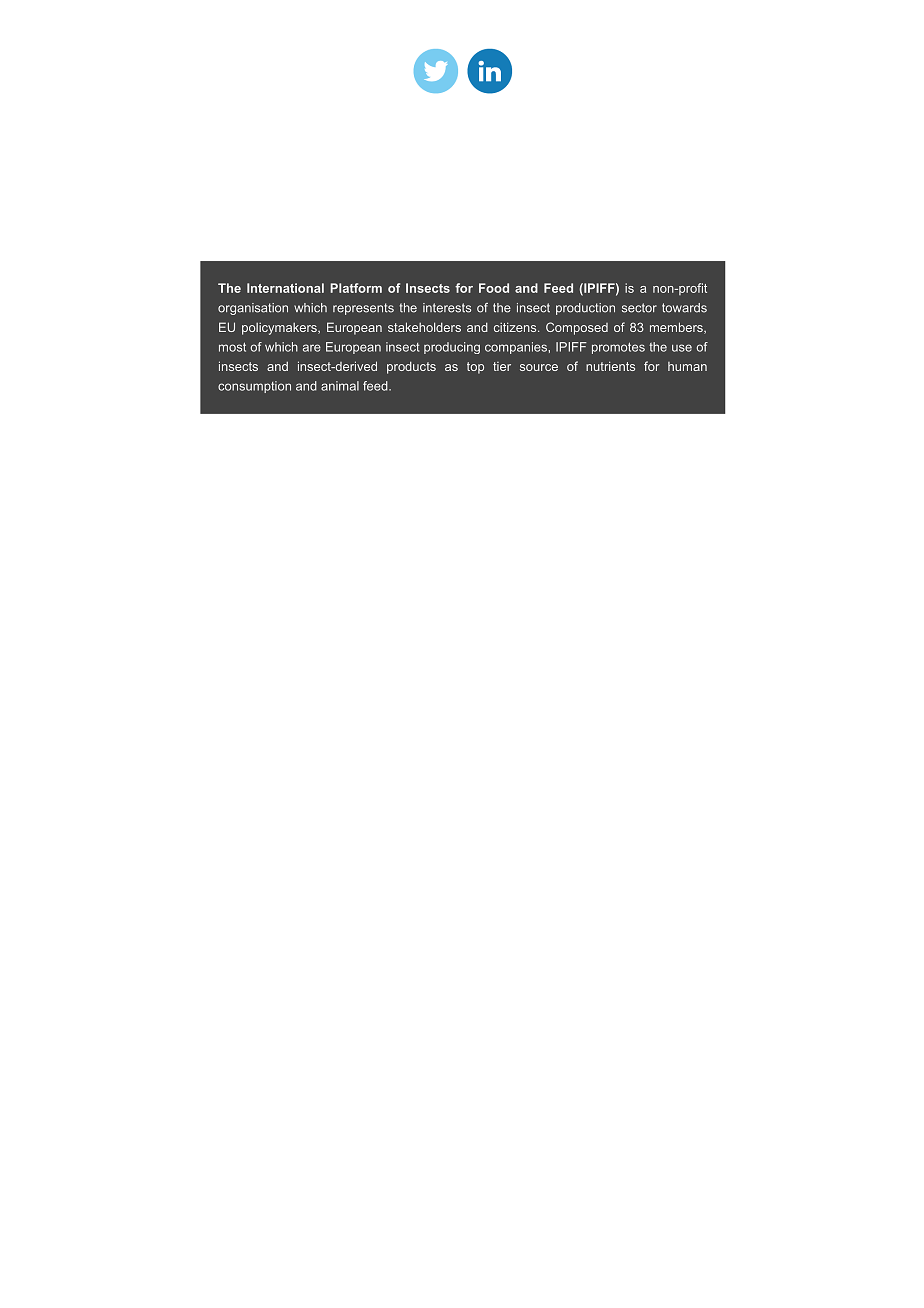 Image resolution: width=924 pixels, height=1308 pixels. I want to click on policymakers, so click(280, 329).
